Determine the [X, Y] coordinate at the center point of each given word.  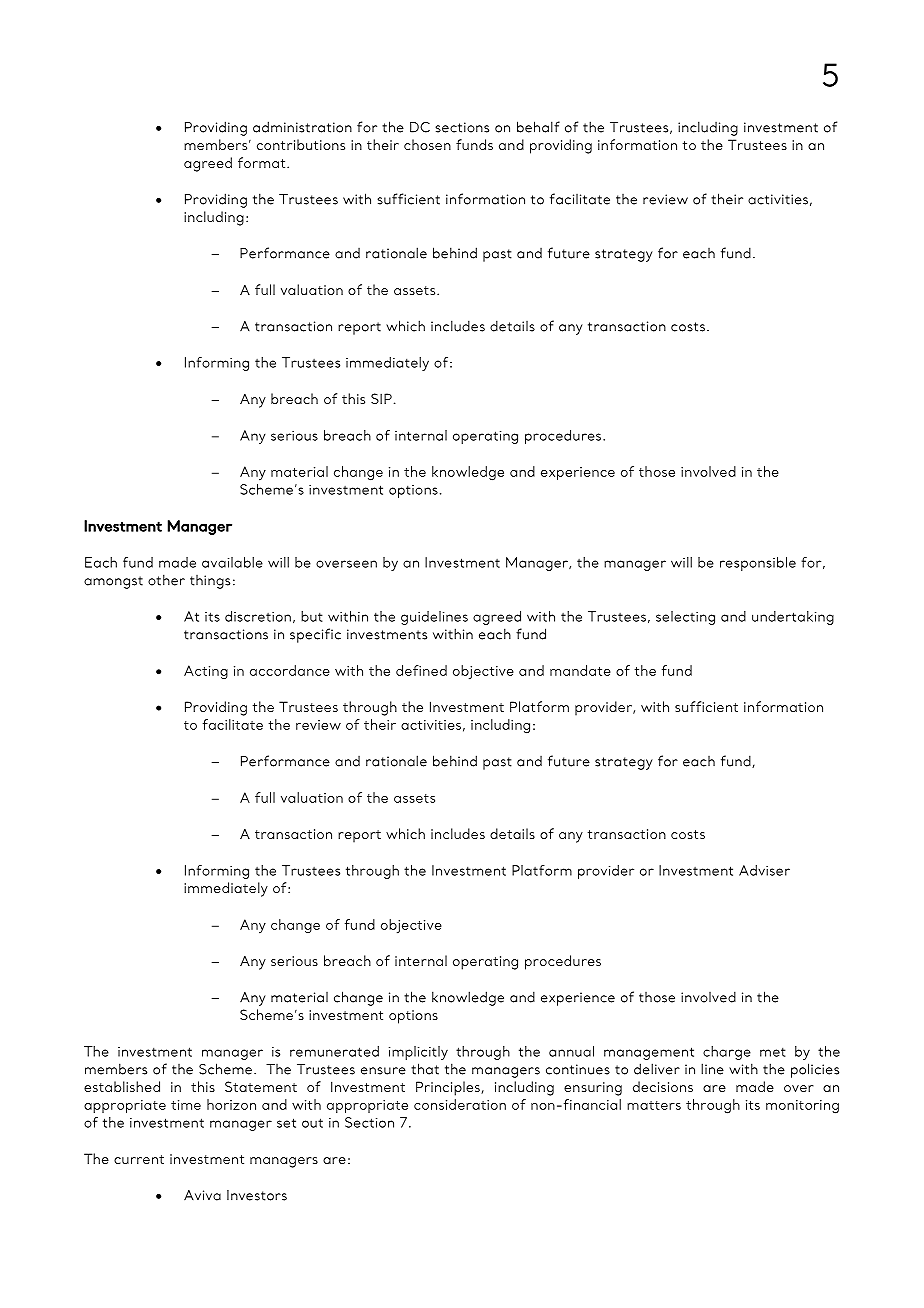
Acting [206, 672]
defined [421, 670]
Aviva [202, 1195]
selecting [685, 618]
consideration [460, 1104]
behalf [538, 127]
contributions [301, 144]
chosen [427, 144]
